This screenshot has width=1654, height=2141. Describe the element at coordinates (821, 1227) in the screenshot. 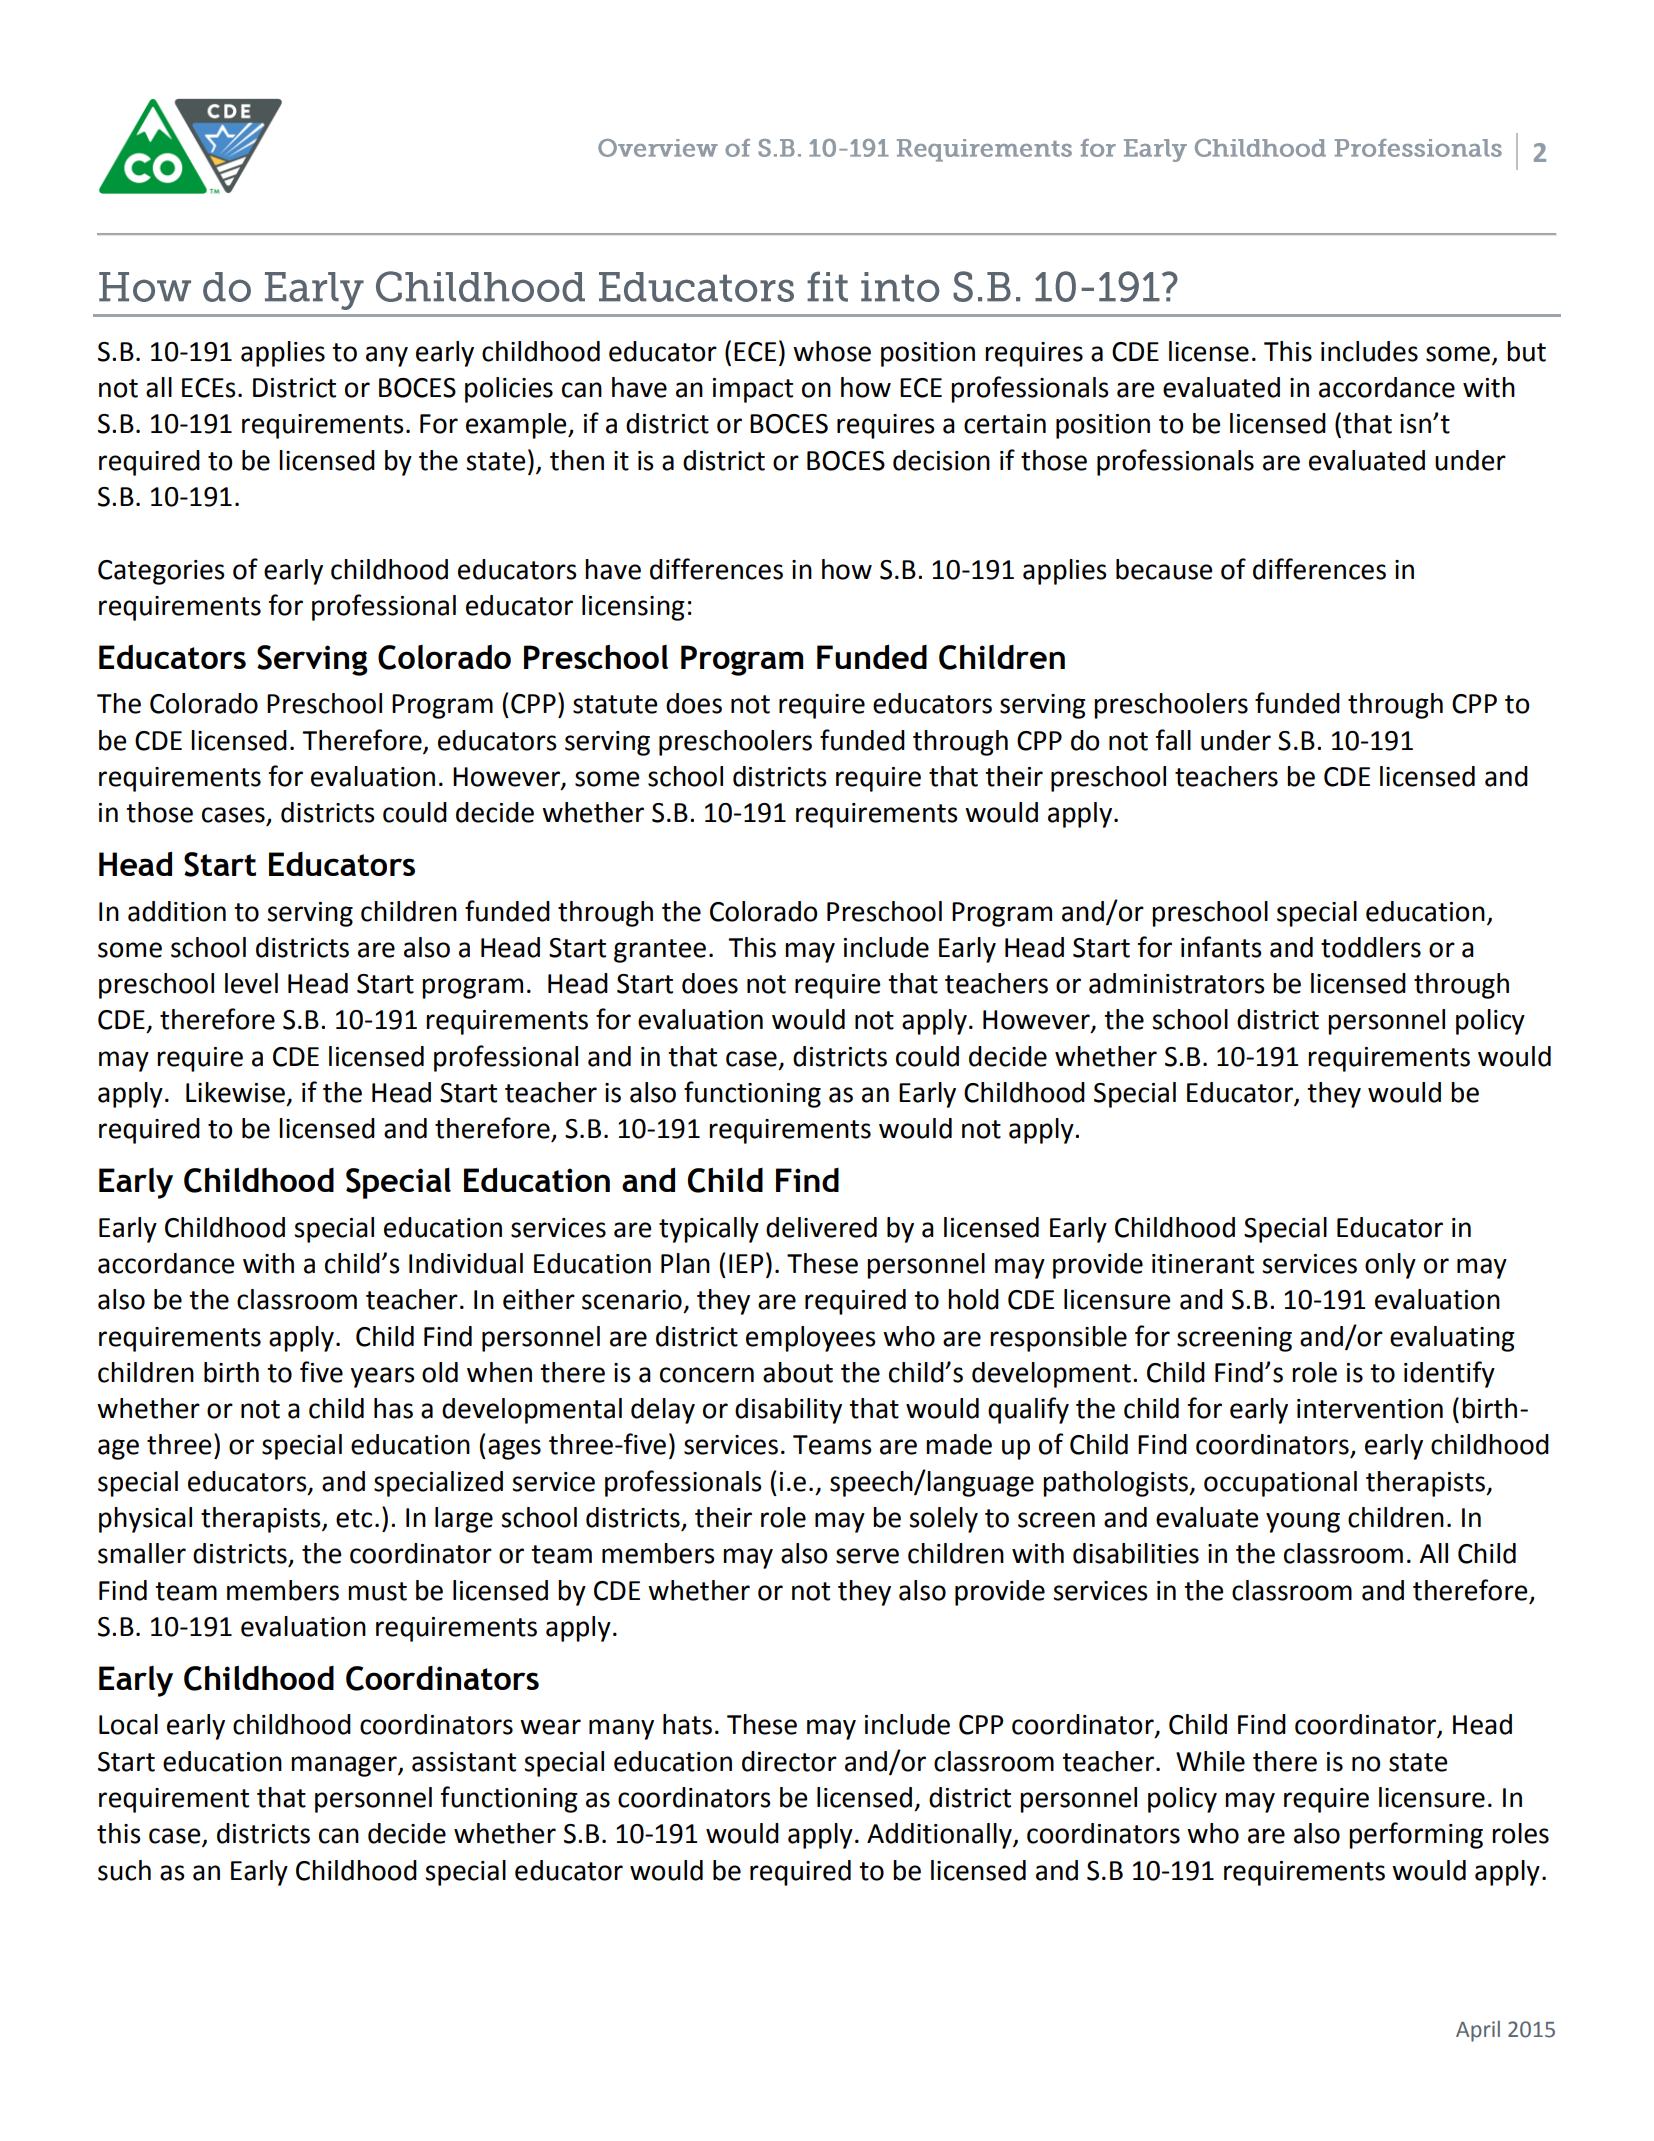

I see `delivered` at that location.
